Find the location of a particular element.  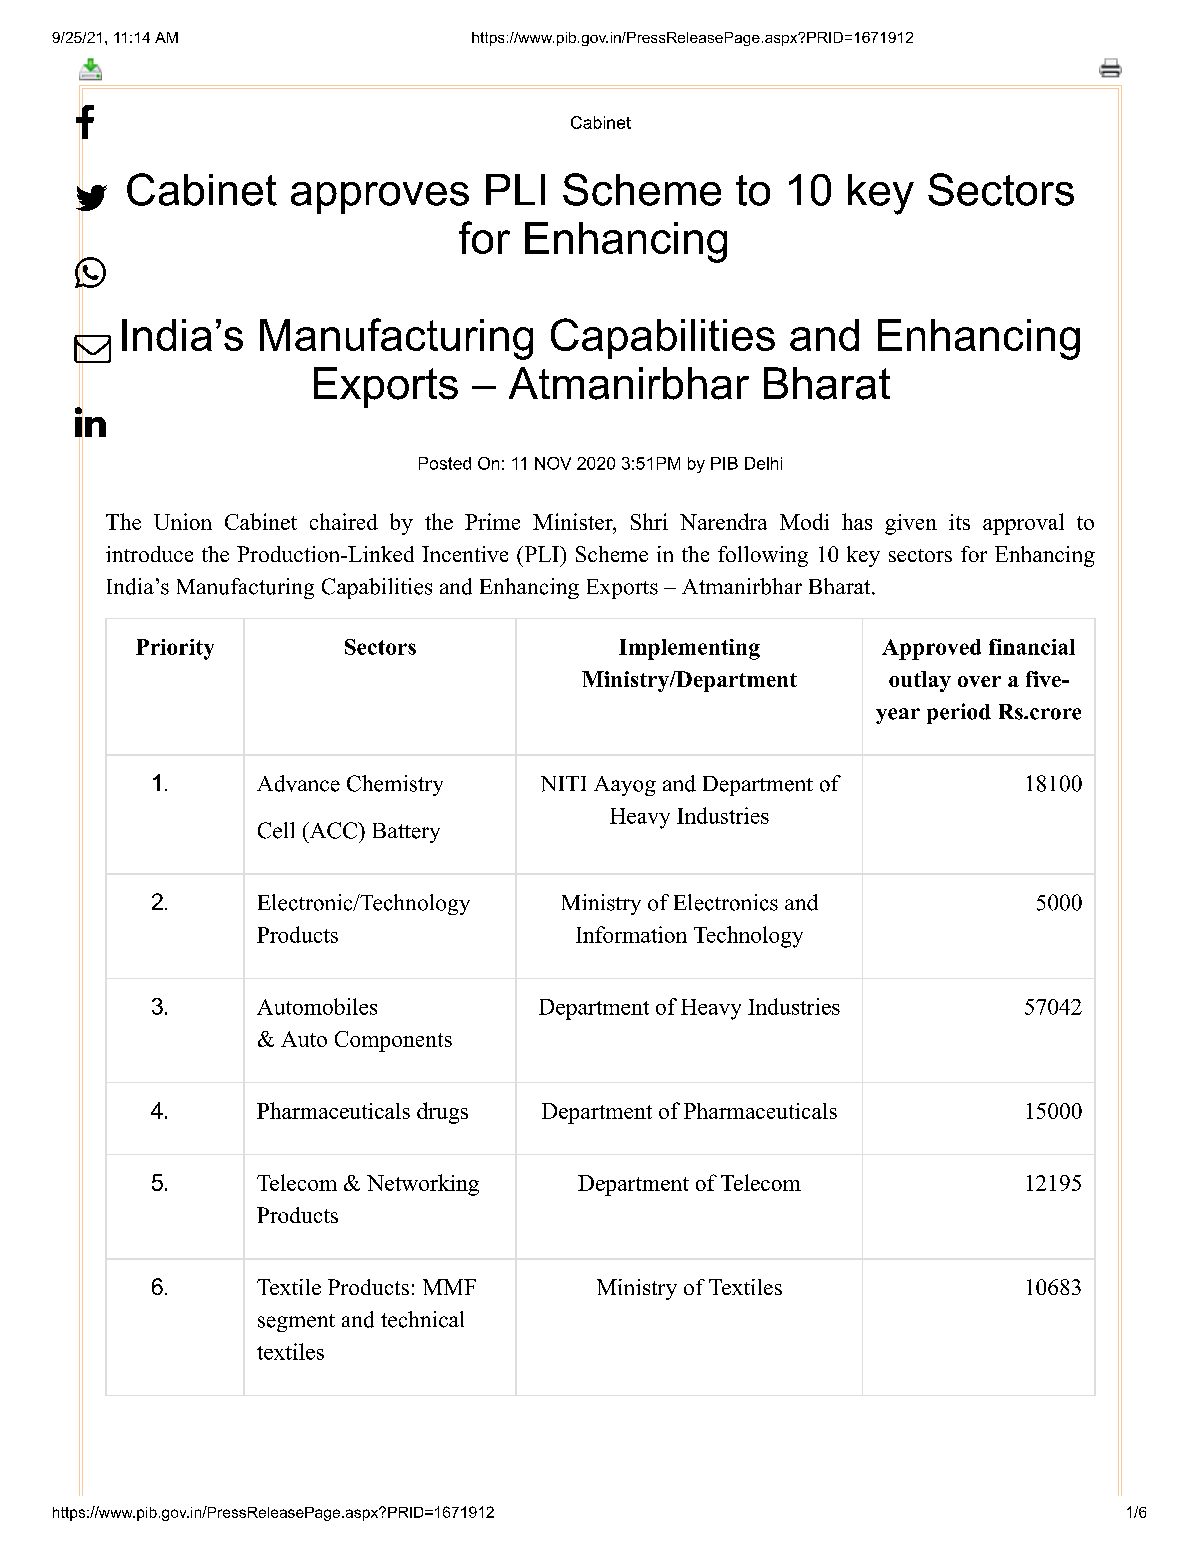

Delhi is located at coordinates (763, 463).
